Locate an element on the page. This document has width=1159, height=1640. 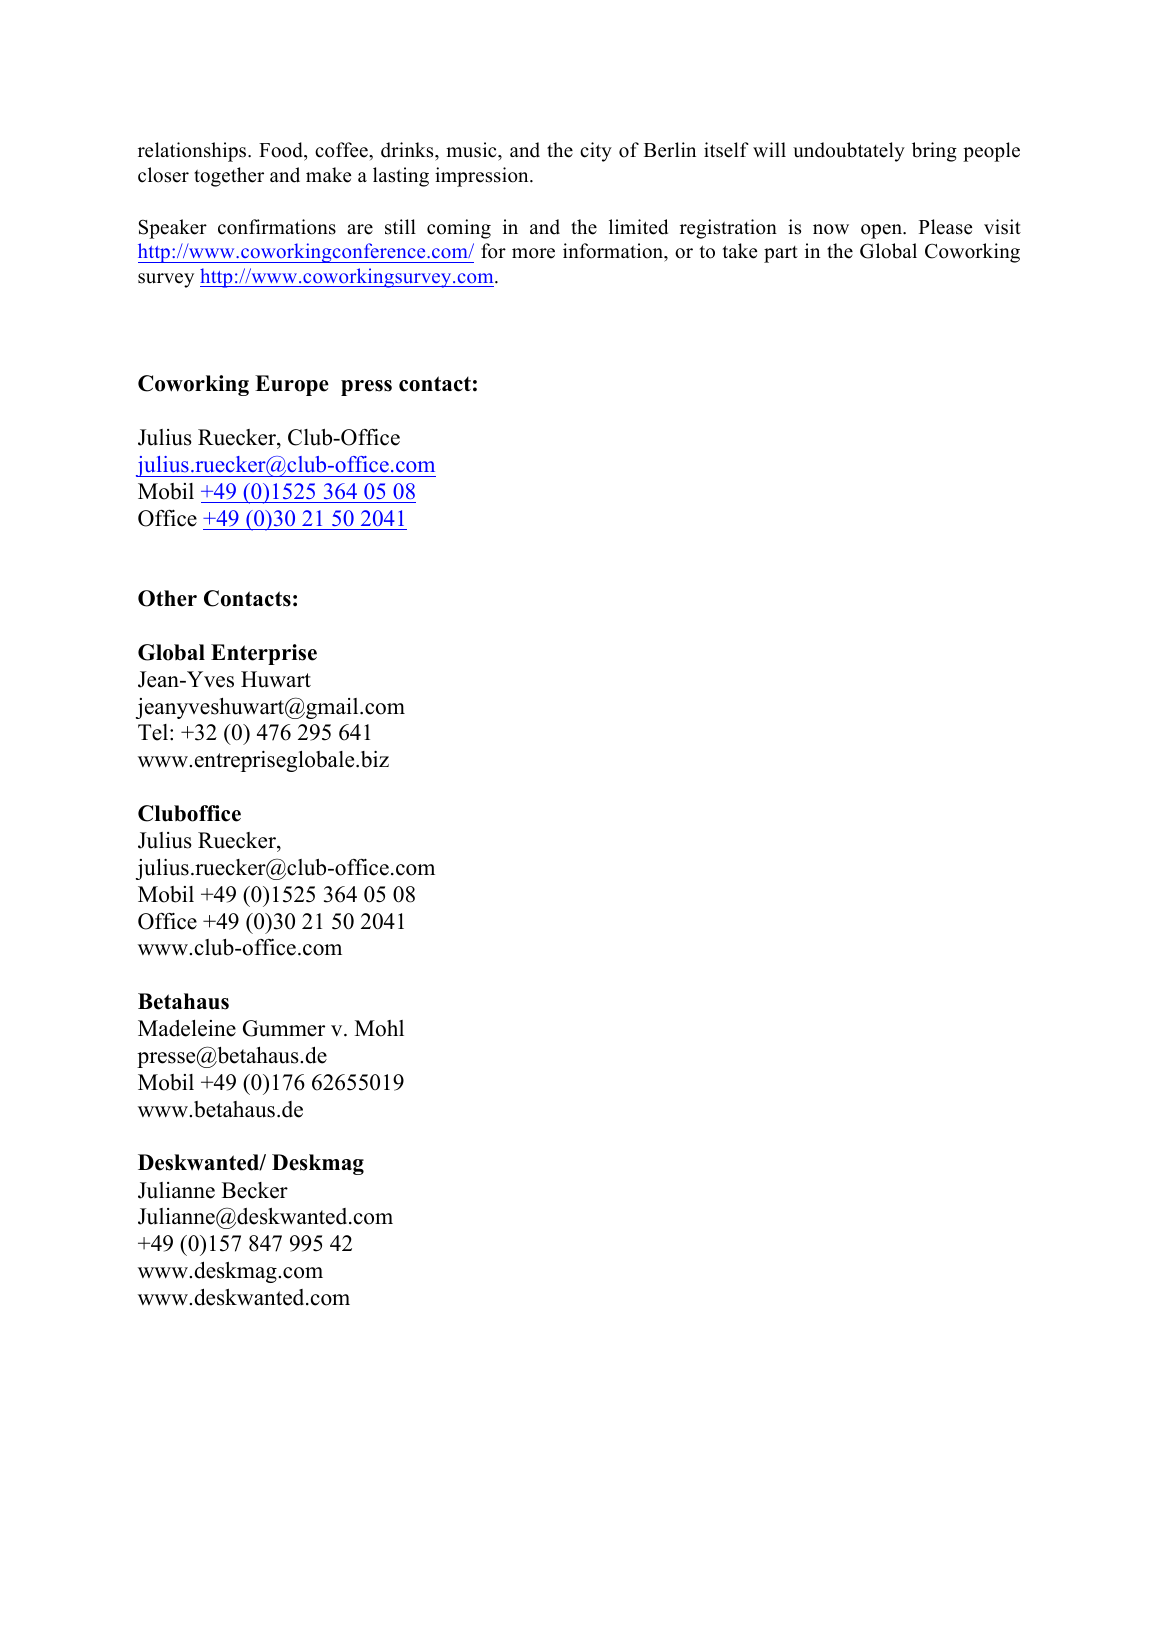
Becker is located at coordinates (255, 1190).
